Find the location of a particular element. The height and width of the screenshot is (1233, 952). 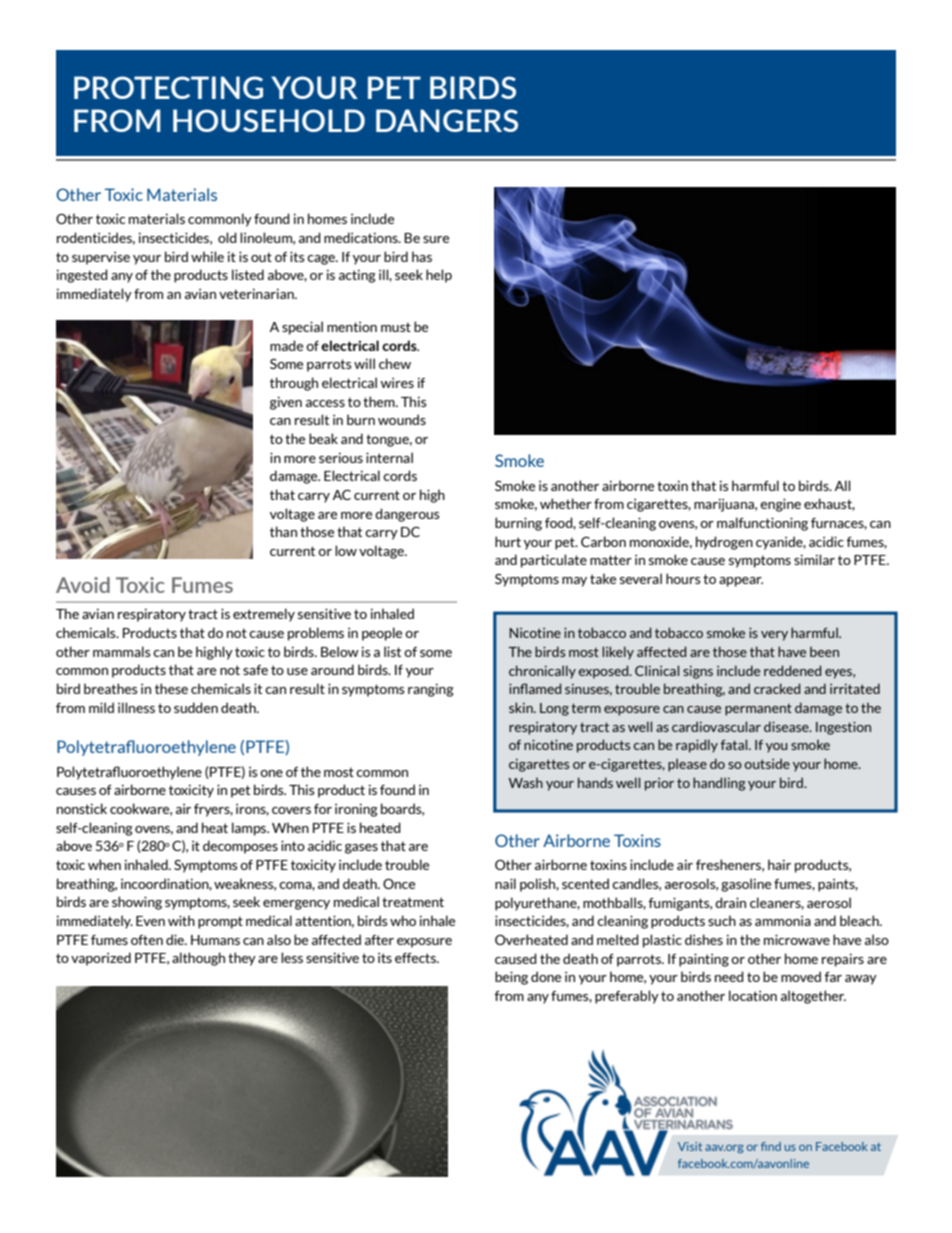

has is located at coordinates (422, 256).
